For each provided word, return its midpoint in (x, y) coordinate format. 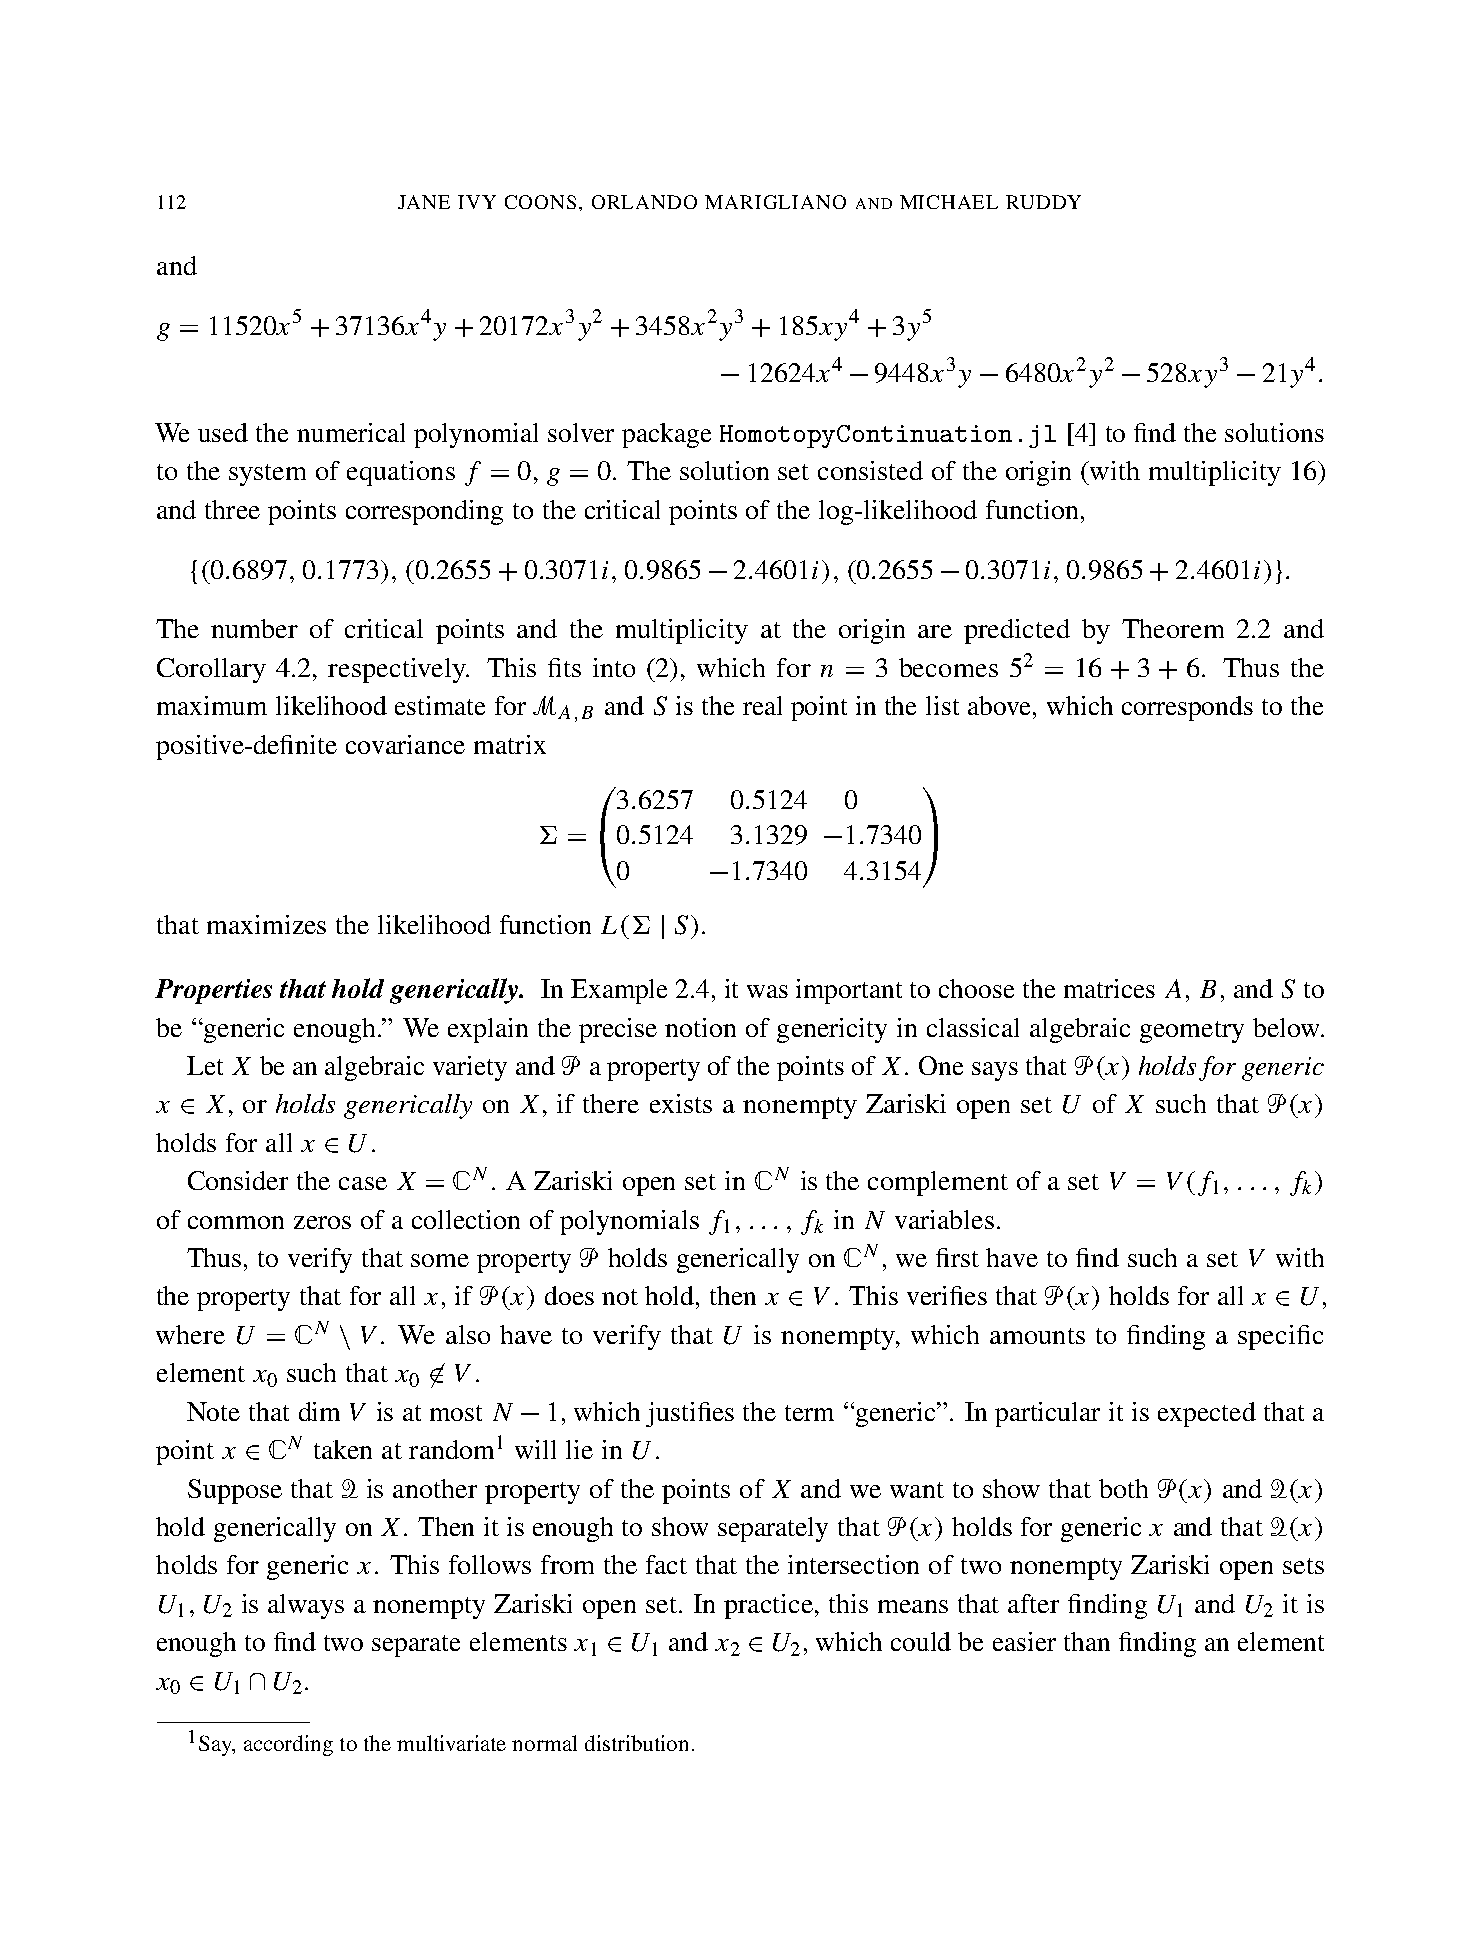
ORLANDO (644, 202)
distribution (636, 1743)
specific (1280, 1337)
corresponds (1187, 708)
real (762, 705)
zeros (322, 1222)
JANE (424, 202)
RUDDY (1043, 202)
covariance (405, 744)
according (288, 1745)
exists (681, 1103)
